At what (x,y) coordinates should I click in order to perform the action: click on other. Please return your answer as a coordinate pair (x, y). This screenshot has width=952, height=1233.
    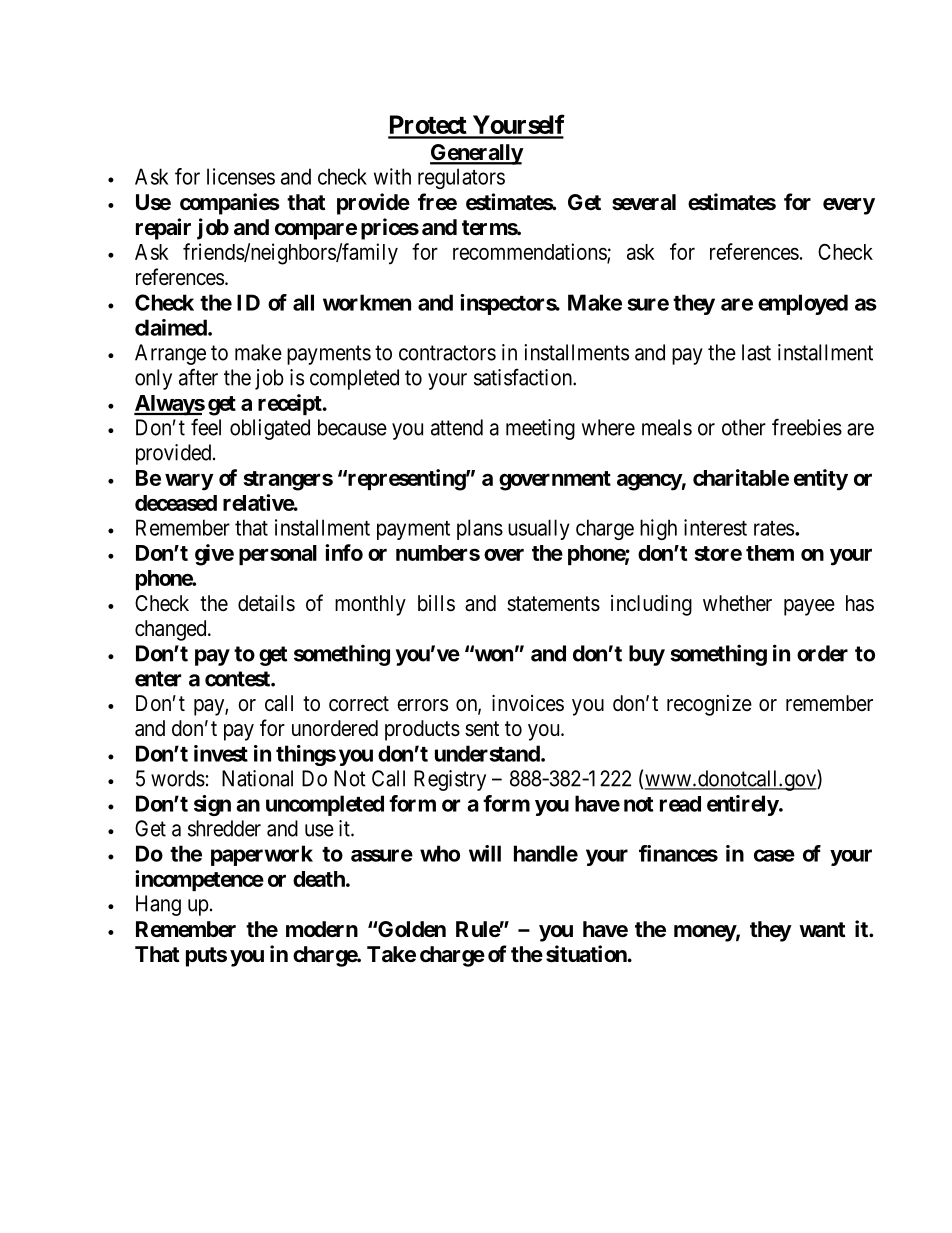
    Looking at the image, I should click on (744, 427).
